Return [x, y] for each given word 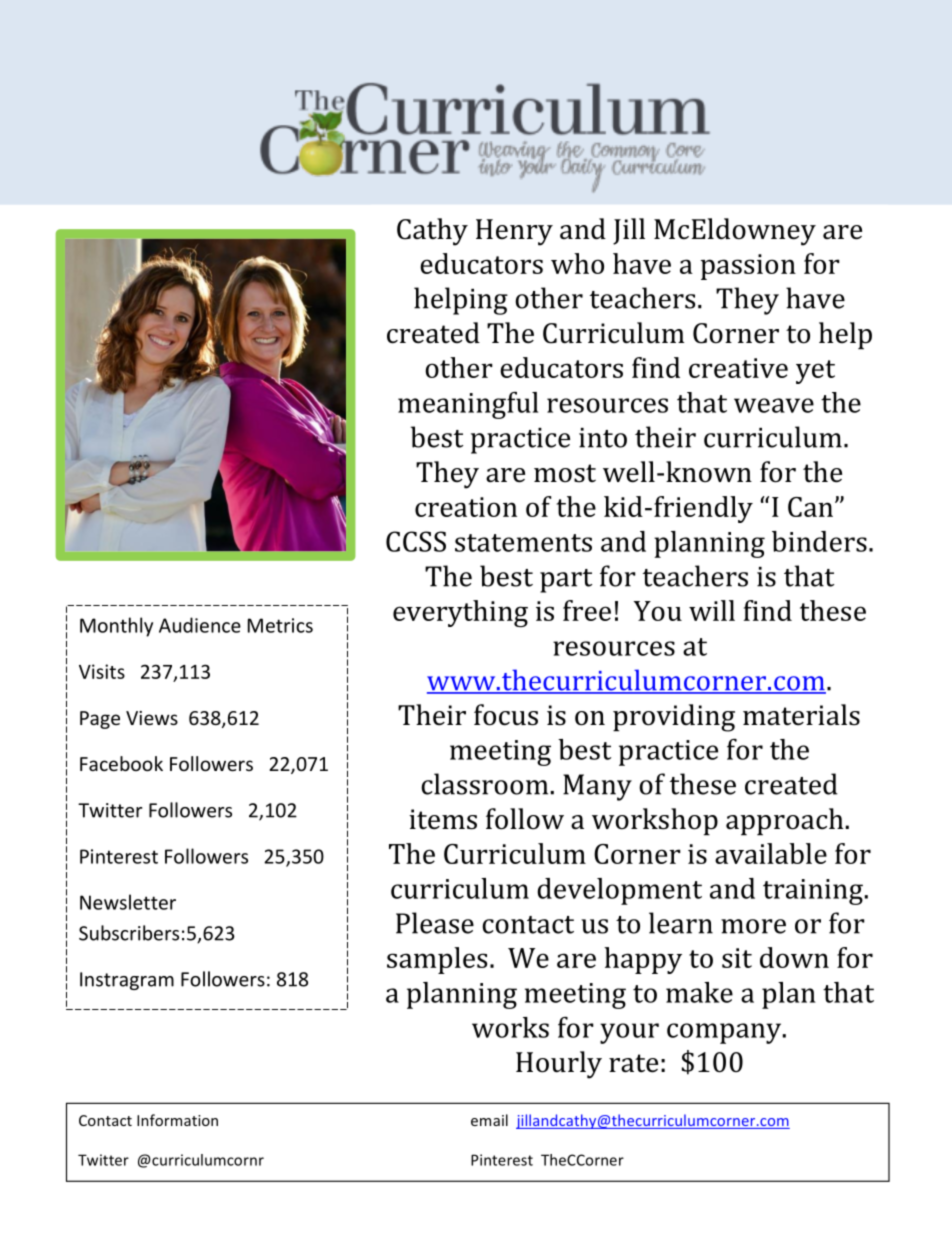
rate [633, 1063]
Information [177, 1120]
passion [748, 267]
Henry [514, 232]
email [489, 1120]
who [577, 263]
